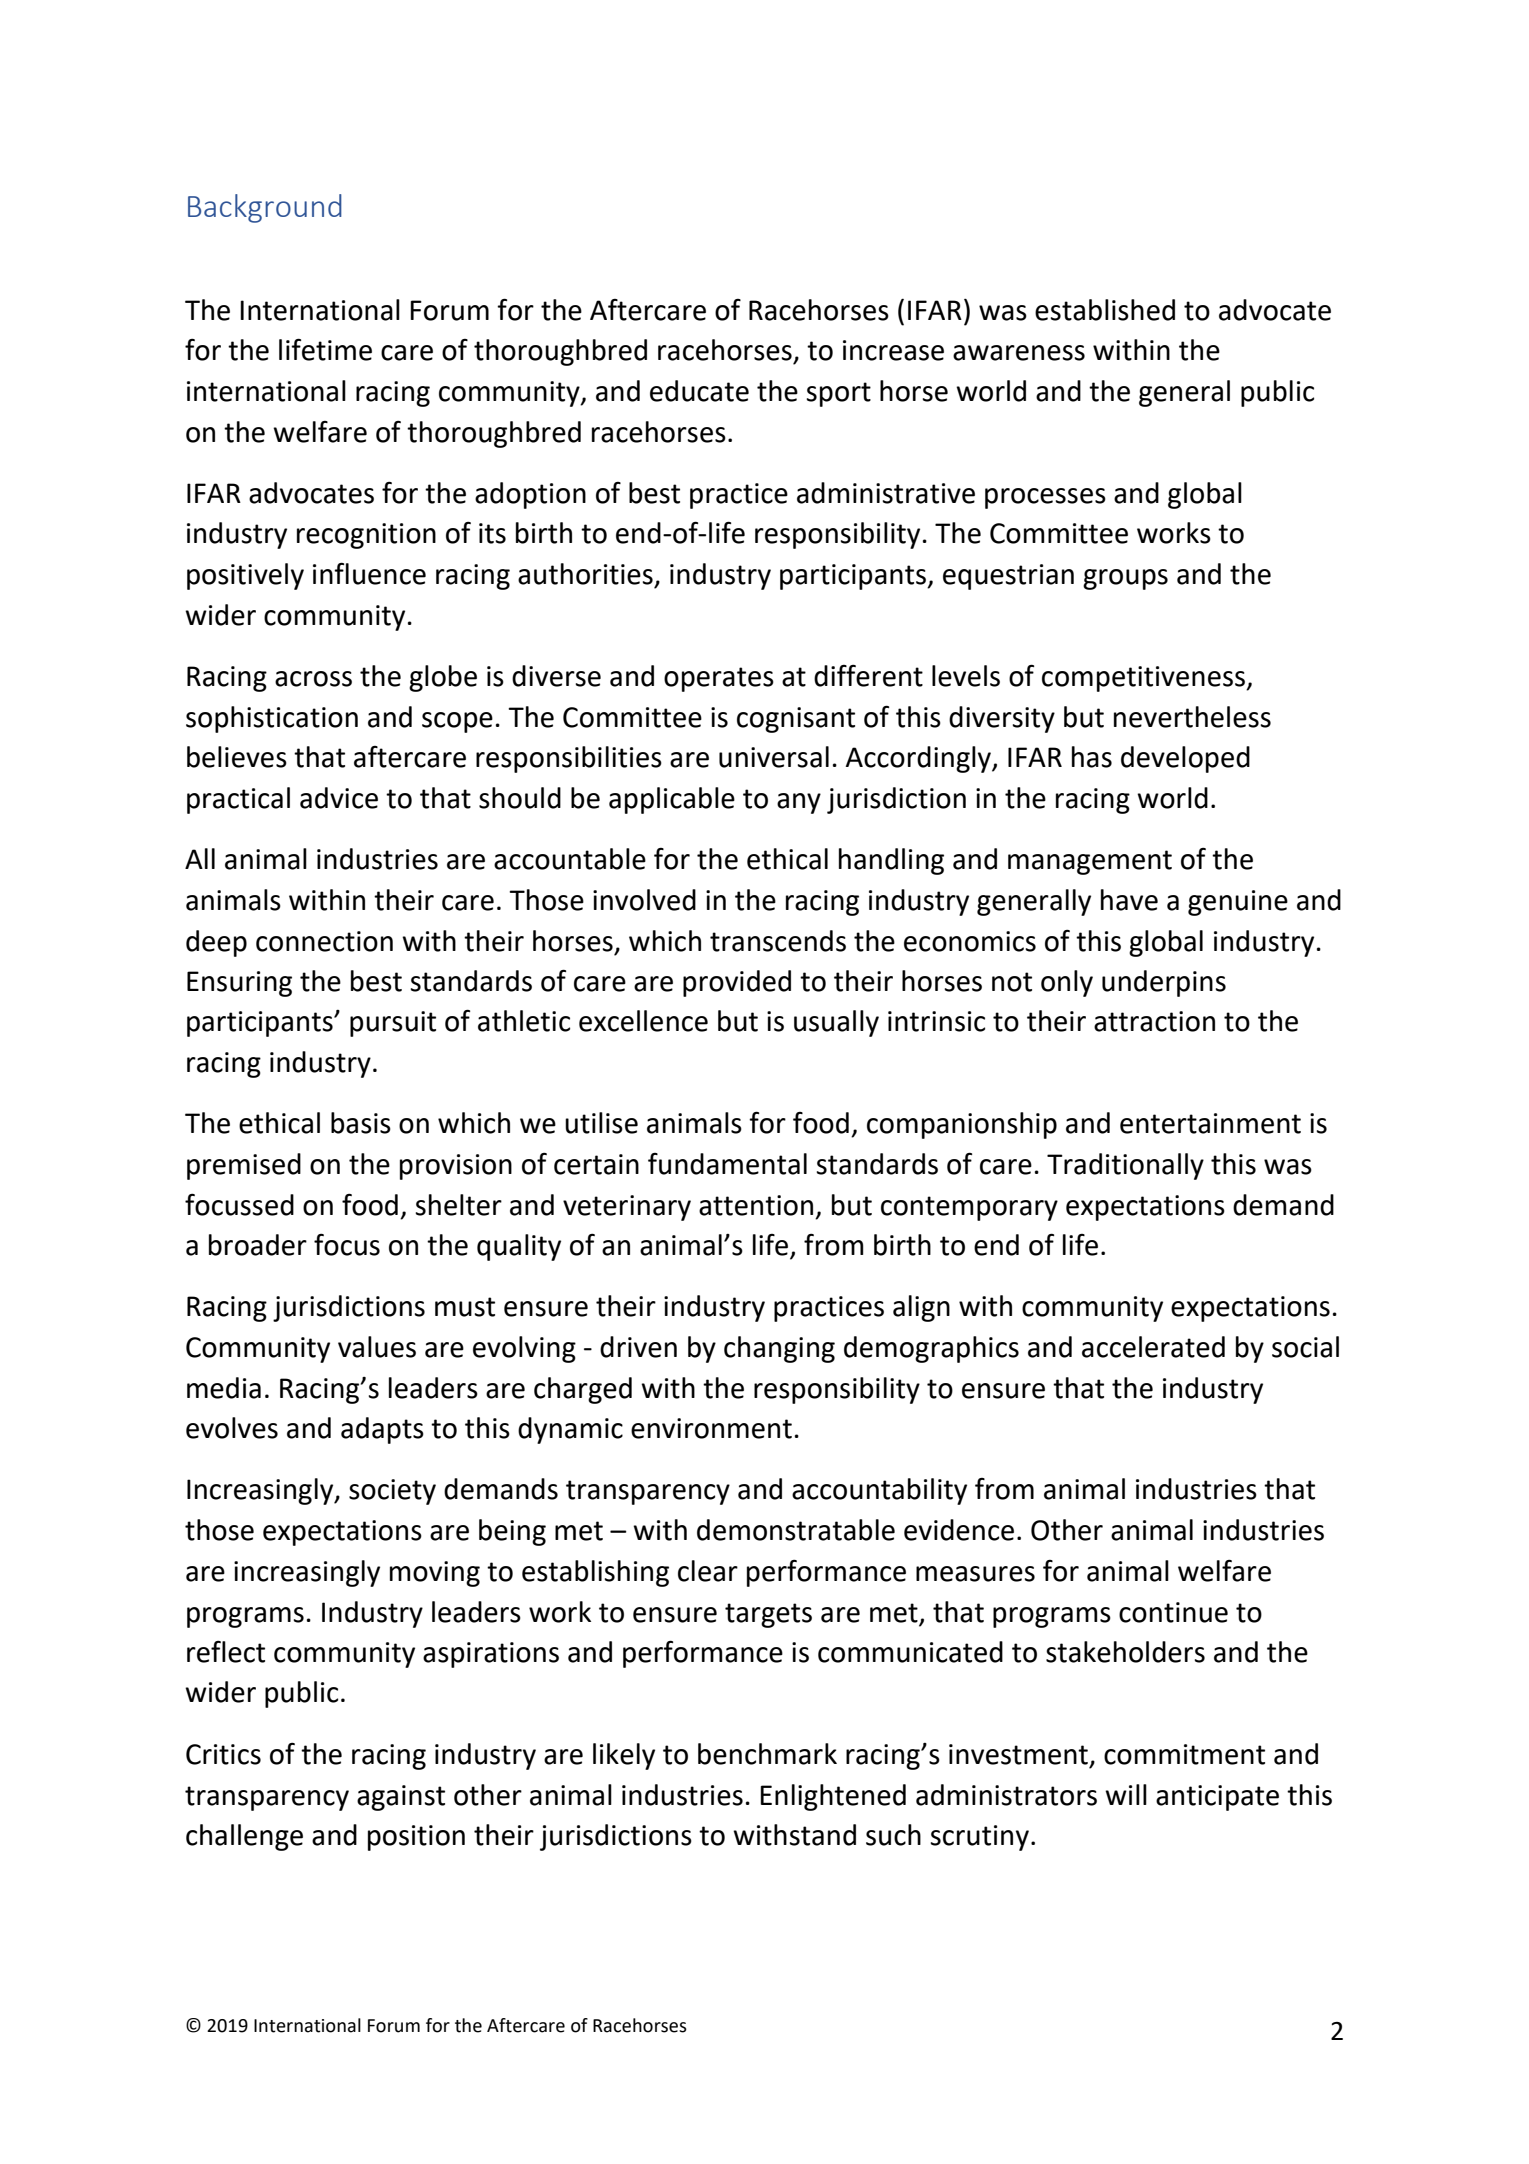 Image resolution: width=1529 pixels, height=2164 pixels. What do you see at coordinates (767, 1754) in the screenshot?
I see `benchmark` at bounding box center [767, 1754].
